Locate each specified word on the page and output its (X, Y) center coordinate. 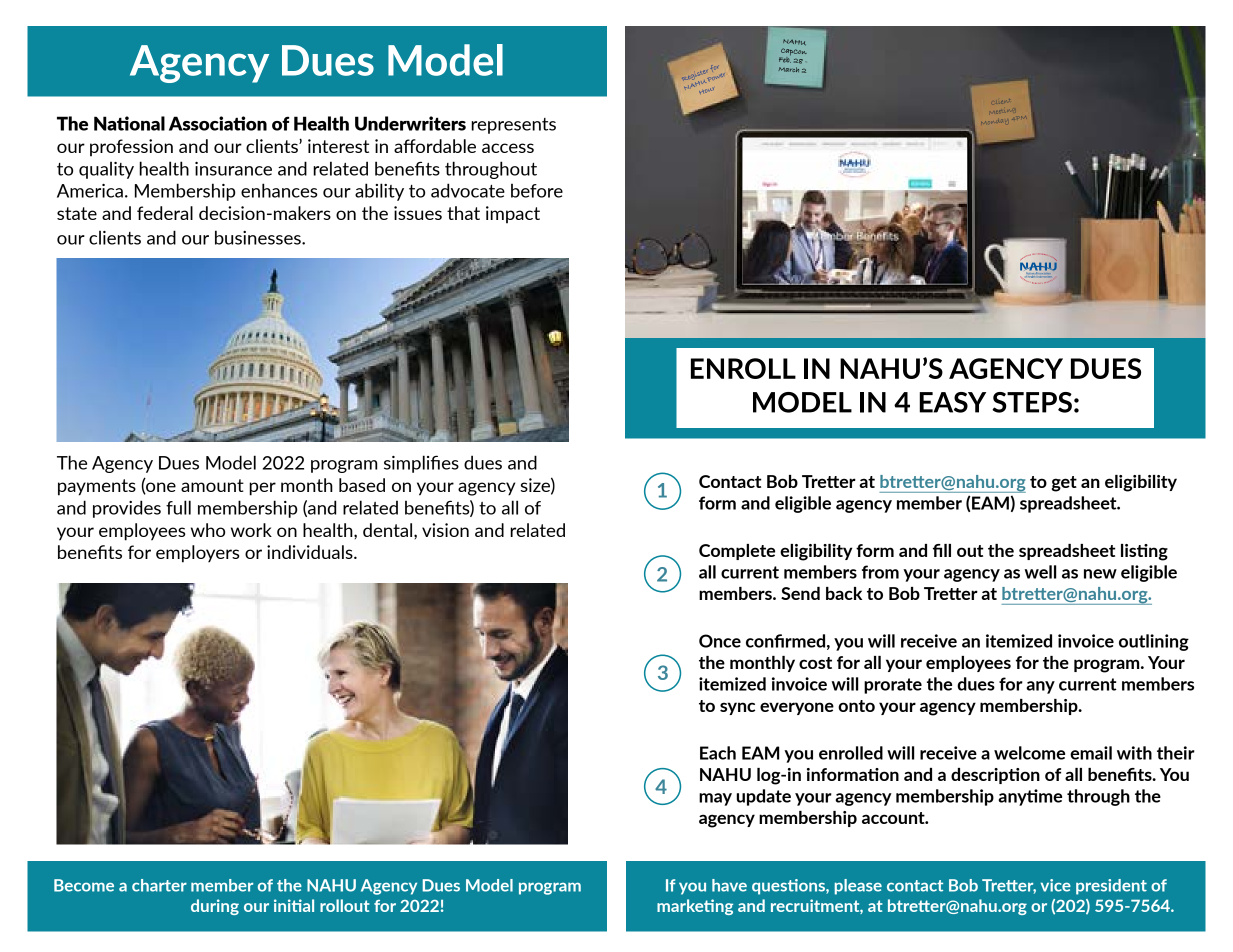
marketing (695, 907)
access (508, 148)
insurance (233, 169)
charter (159, 885)
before (537, 190)
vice (1056, 885)
